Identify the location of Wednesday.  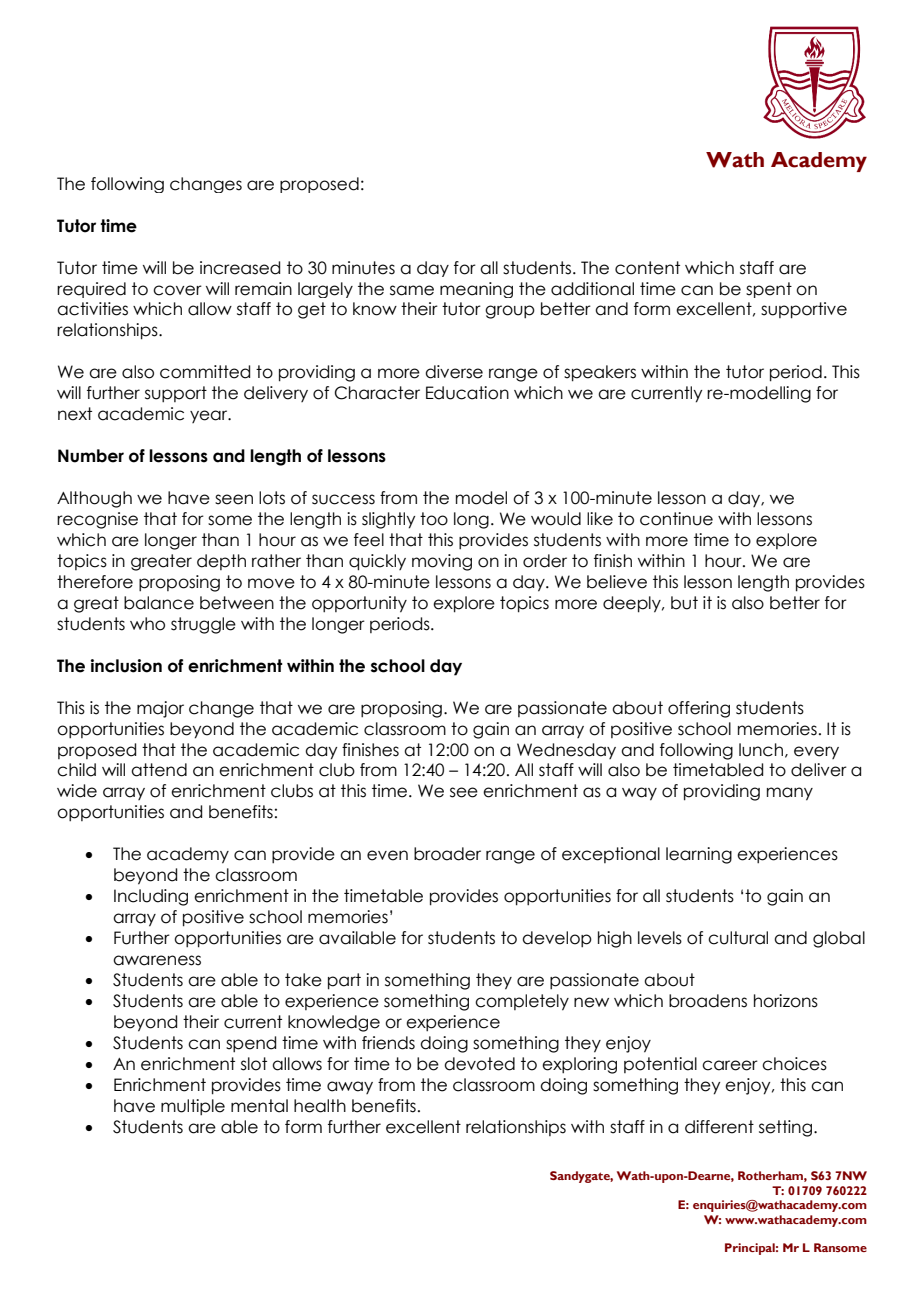
(566, 751).
